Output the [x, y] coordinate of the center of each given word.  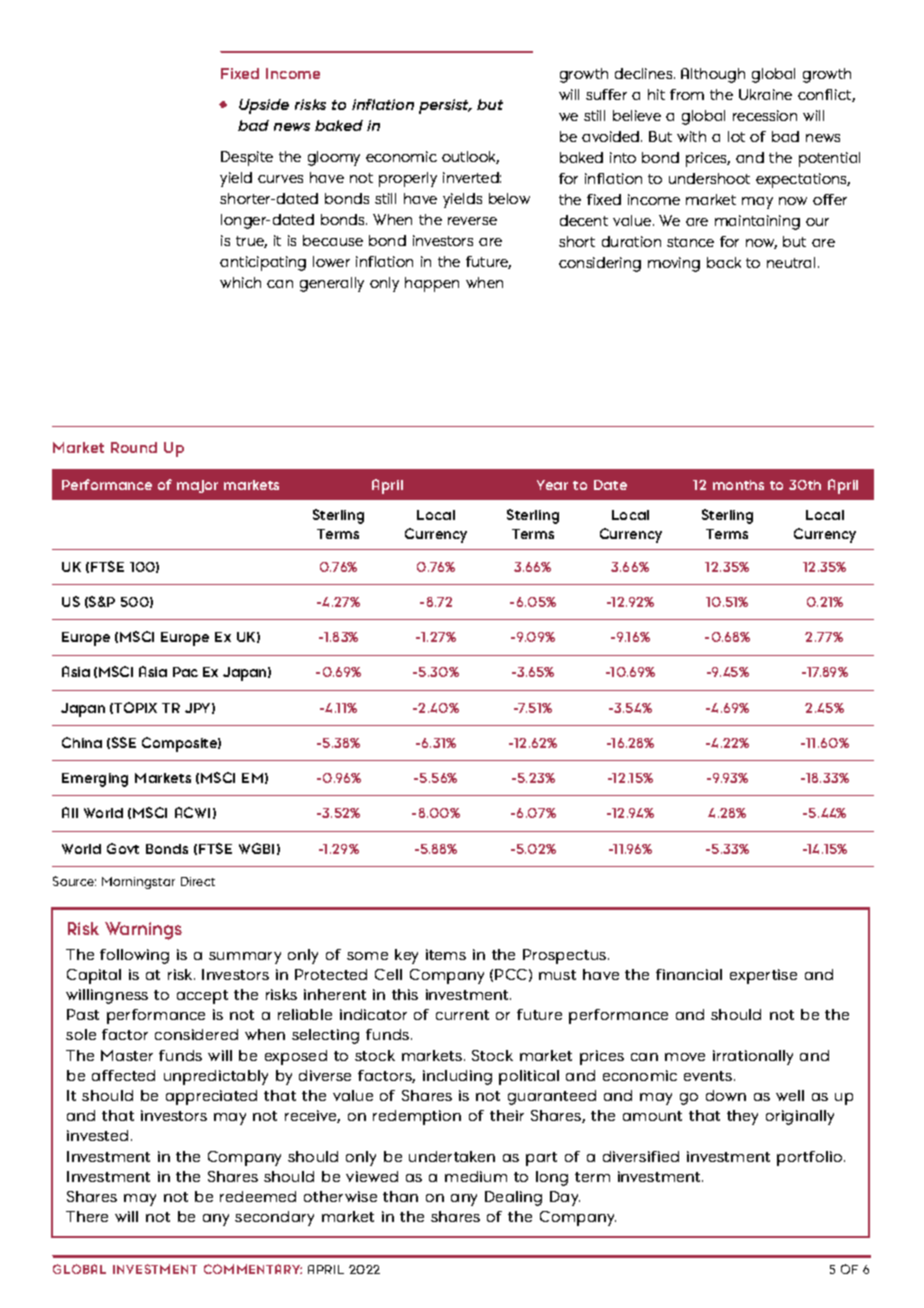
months [738, 485]
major [197, 486]
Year [552, 485]
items [446, 954]
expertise [763, 976]
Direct [198, 881]
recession [765, 115]
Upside [264, 106]
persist [445, 106]
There [87, 1216]
